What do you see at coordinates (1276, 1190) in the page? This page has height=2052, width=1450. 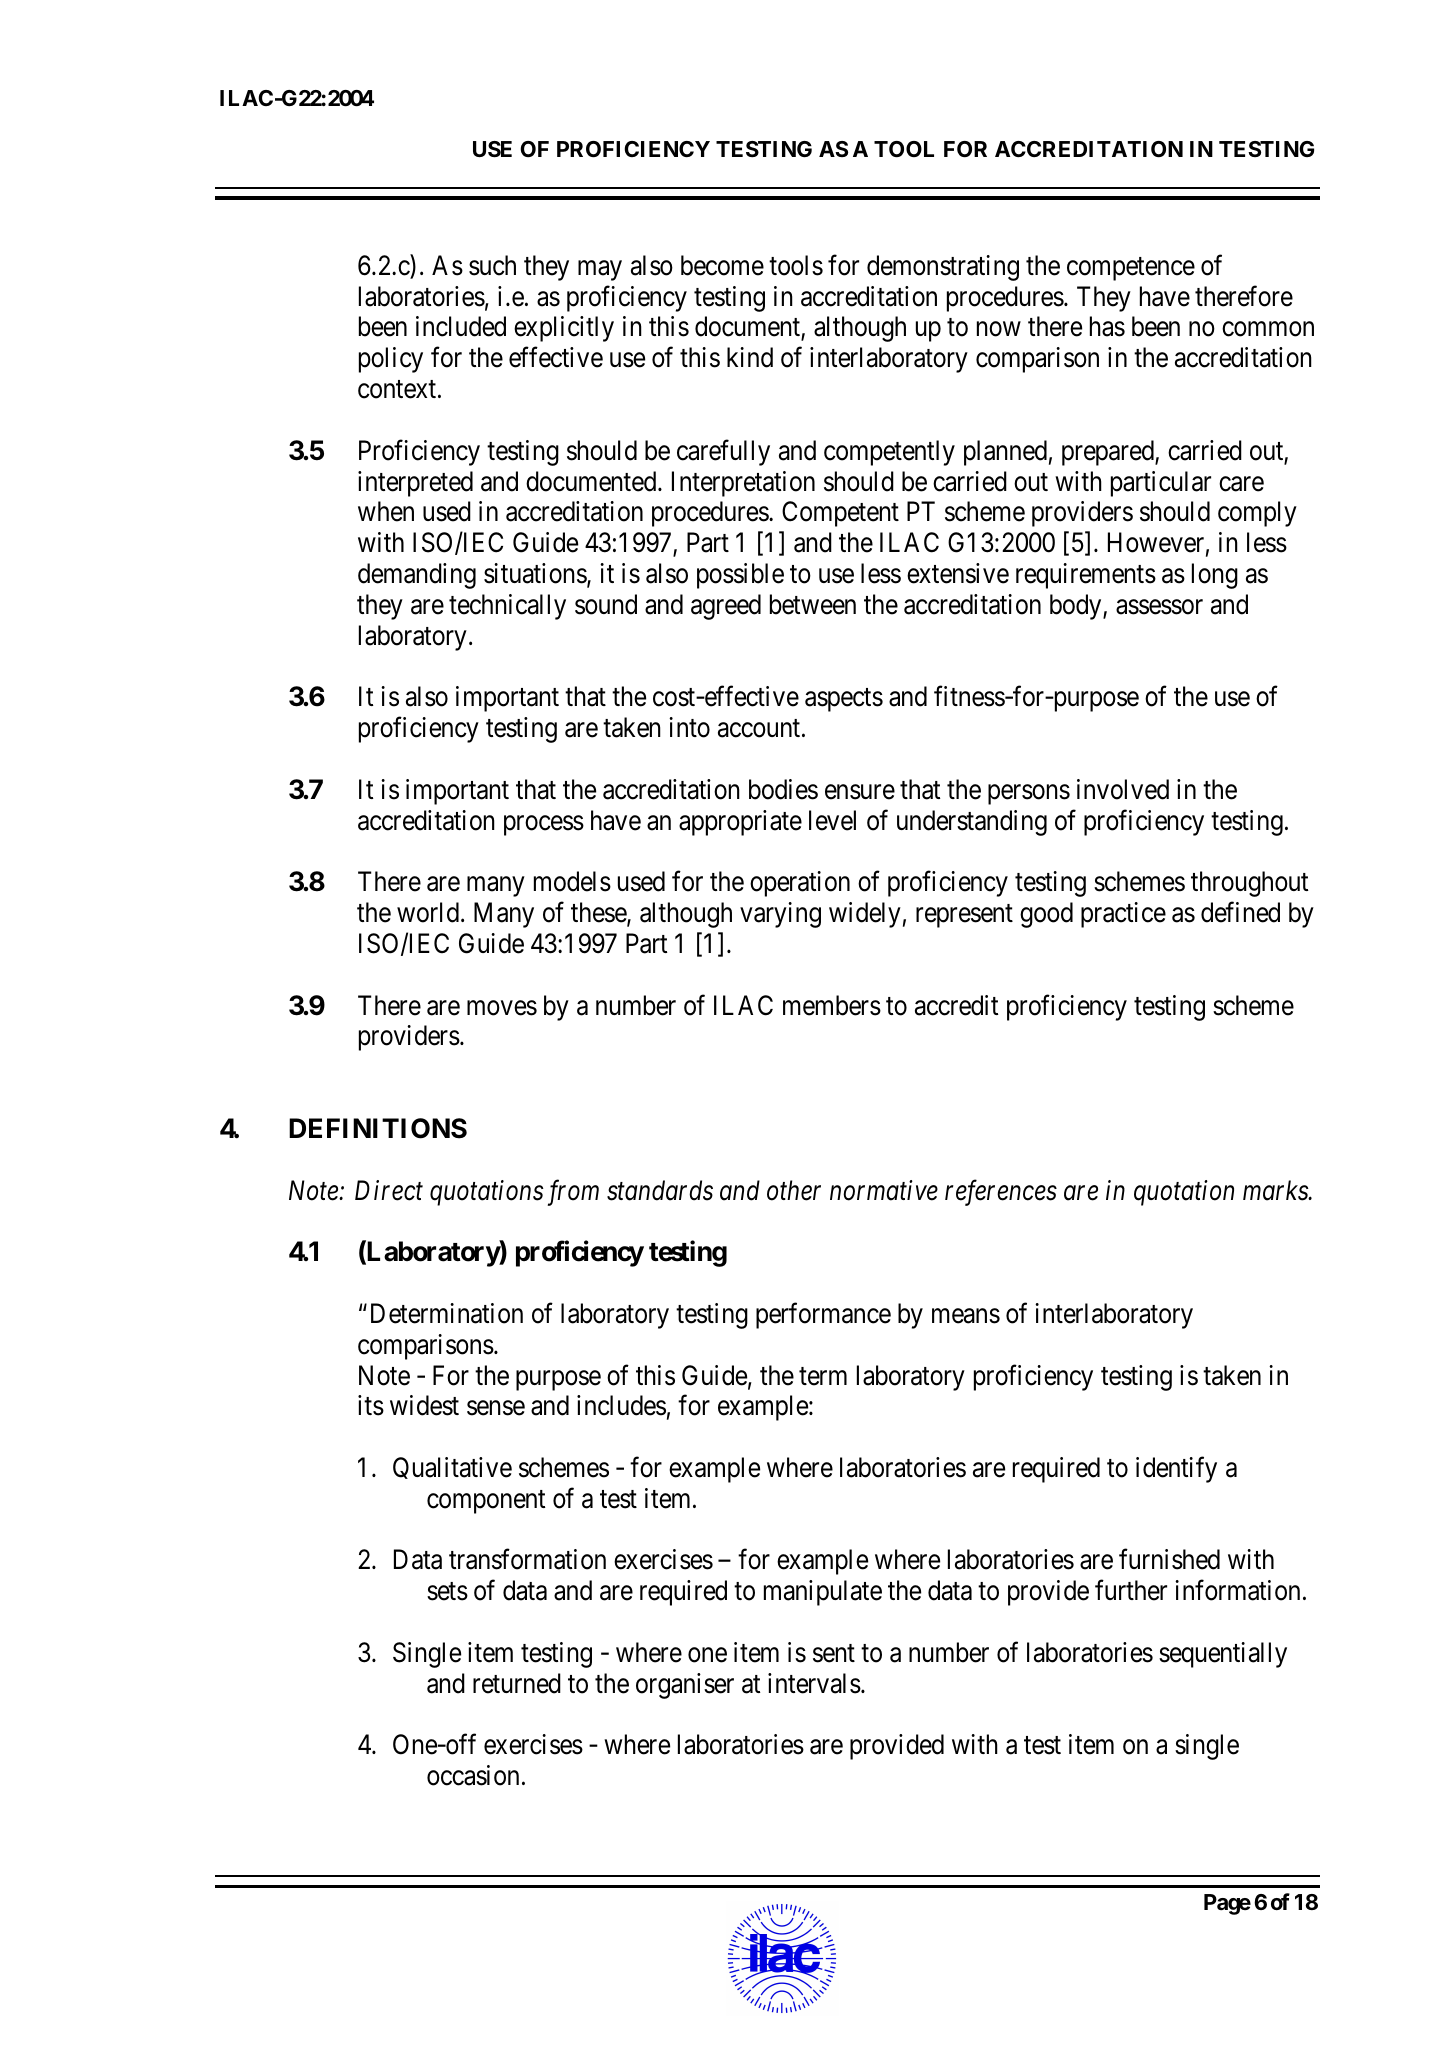 I see `marks` at bounding box center [1276, 1190].
